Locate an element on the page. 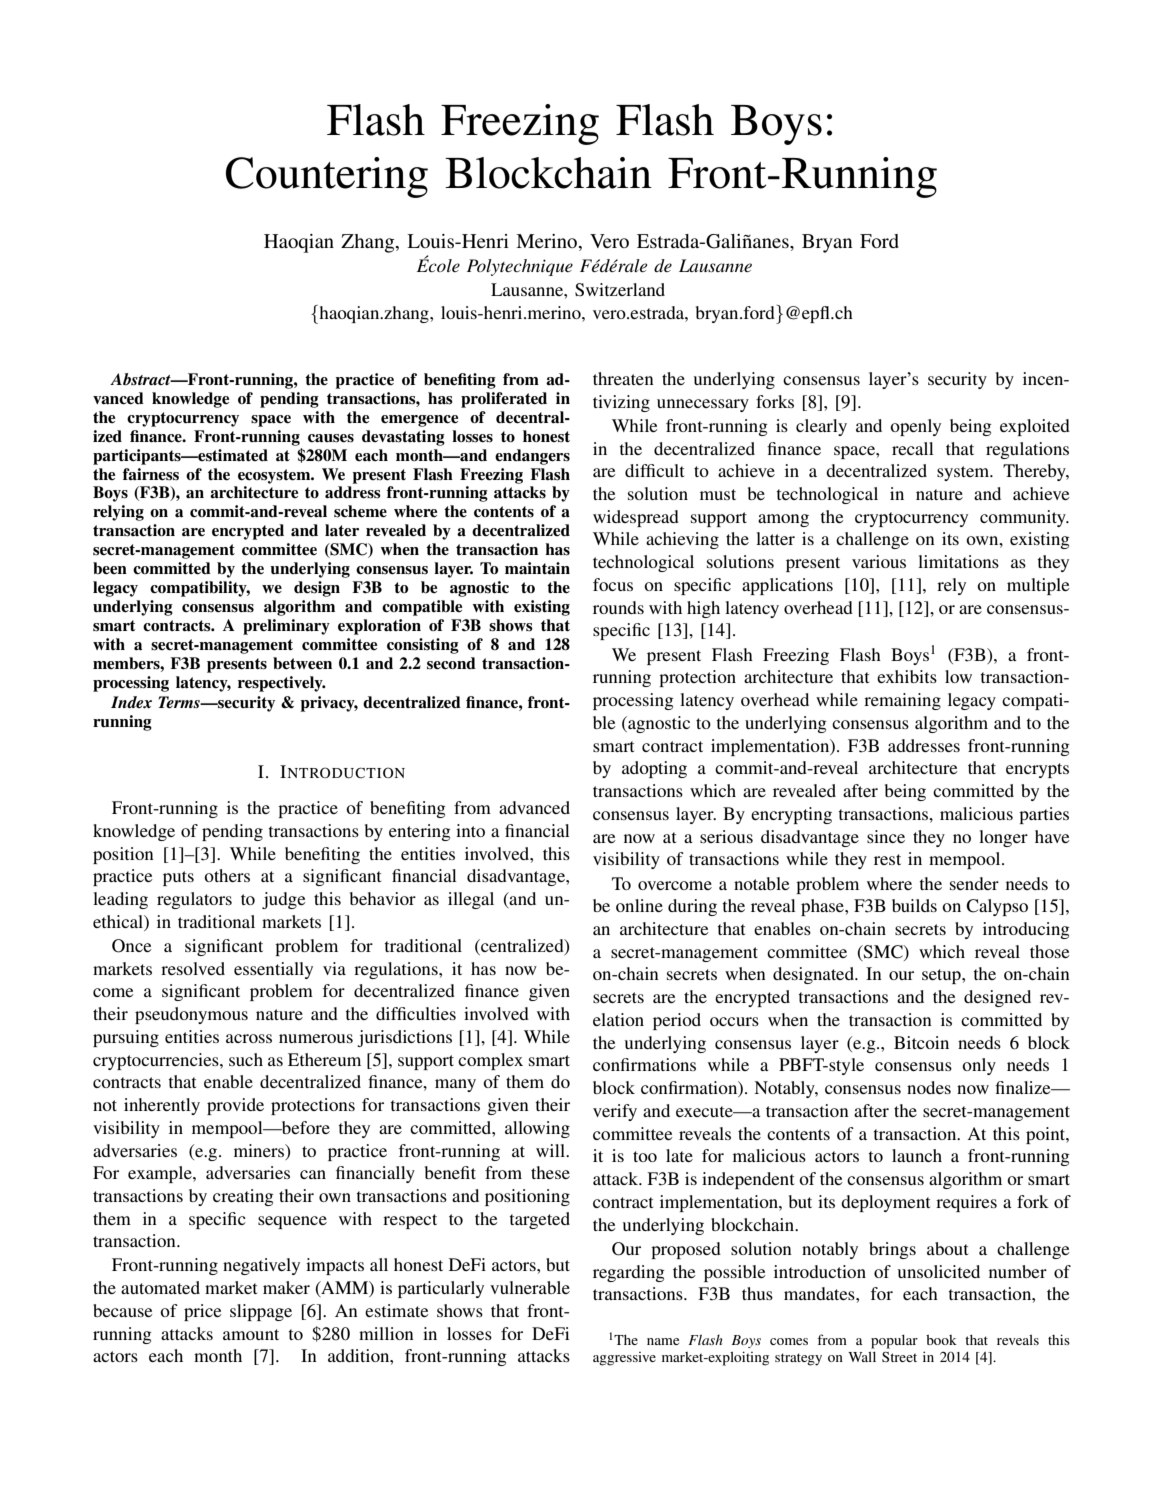 The image size is (1163, 1506). focus is located at coordinates (613, 584).
